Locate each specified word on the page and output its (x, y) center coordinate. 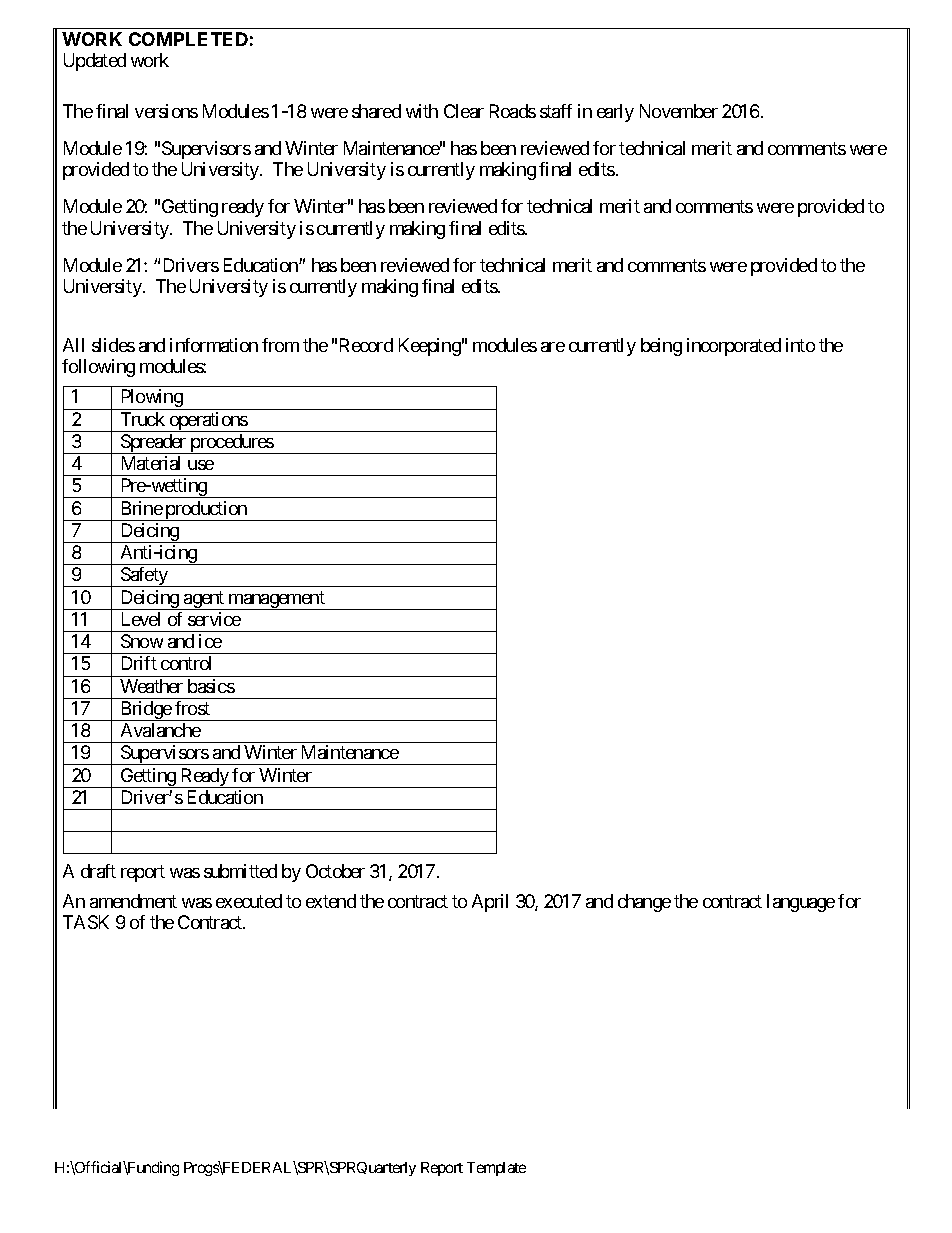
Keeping (430, 347)
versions (166, 111)
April (490, 903)
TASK (86, 922)
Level (141, 619)
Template (496, 1169)
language (801, 903)
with (422, 111)
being (661, 347)
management (276, 600)
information (214, 345)
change (644, 903)
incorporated (734, 347)
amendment (133, 901)
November (679, 111)
